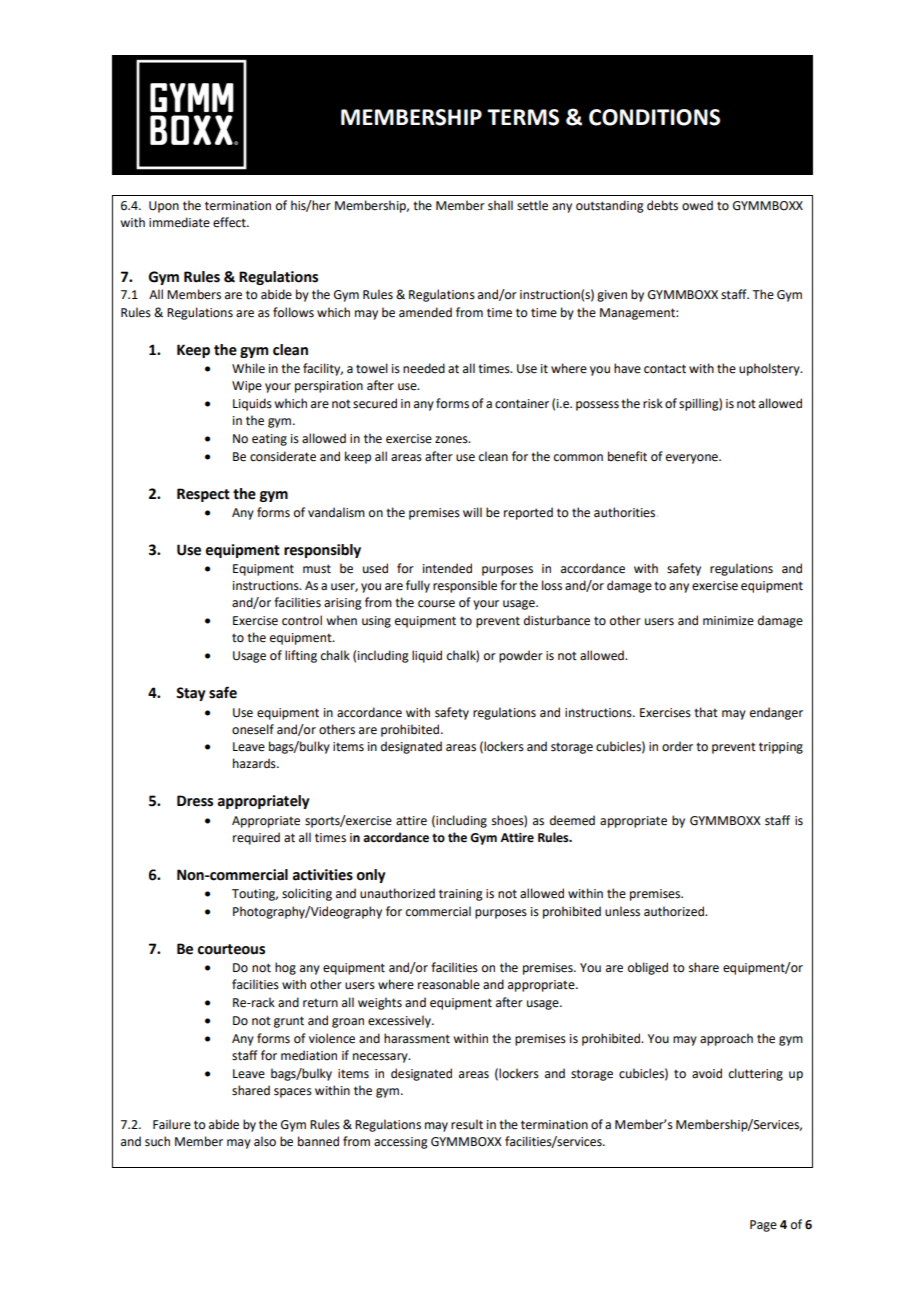  I want to click on also, so click(265, 1141).
